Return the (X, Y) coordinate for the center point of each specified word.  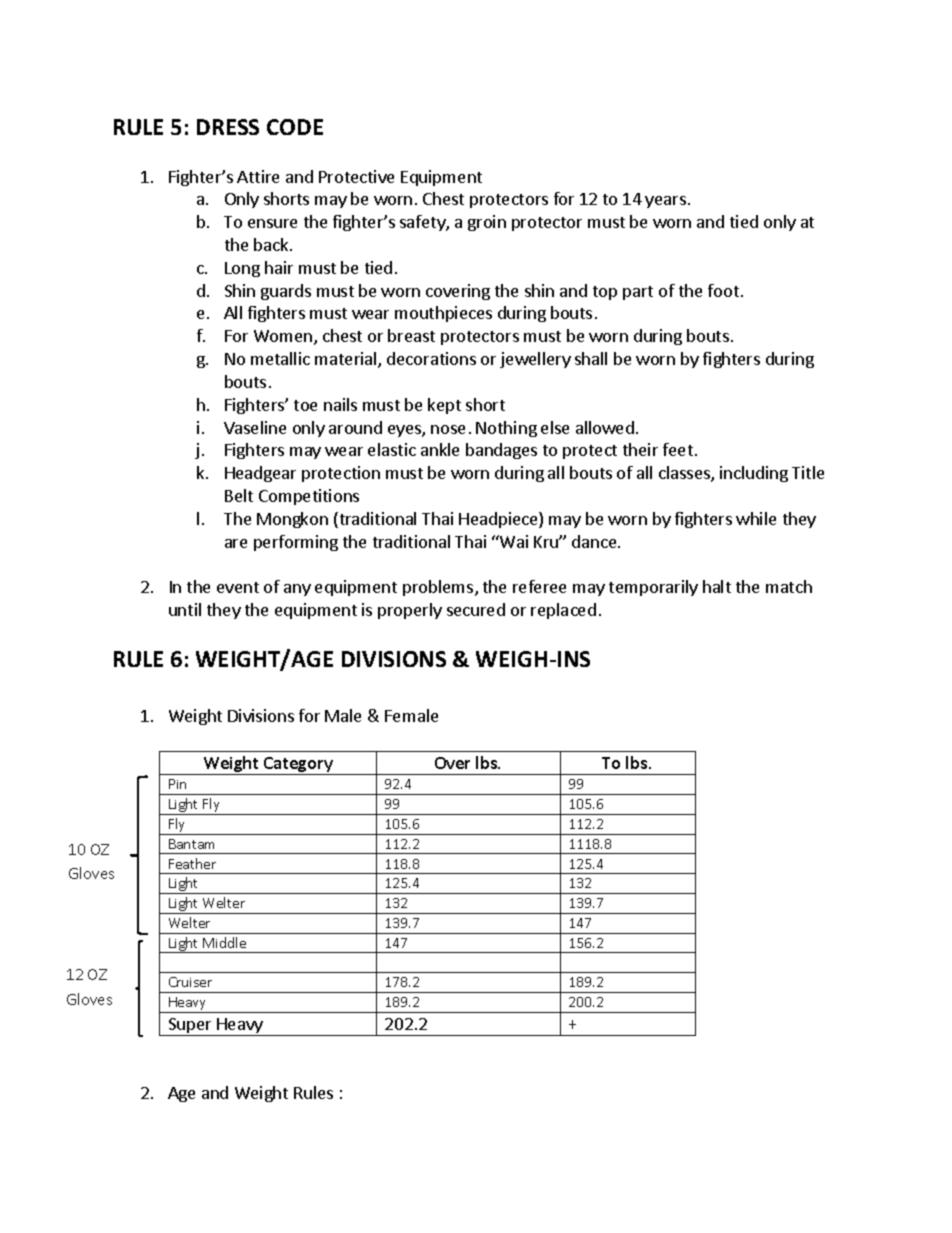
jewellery (535, 360)
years (665, 202)
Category (298, 766)
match (789, 586)
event (238, 587)
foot (723, 290)
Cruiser (190, 982)
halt (717, 586)
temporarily (653, 588)
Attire (258, 176)
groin (487, 223)
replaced (563, 611)
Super (190, 1027)
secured (476, 609)
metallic (280, 358)
